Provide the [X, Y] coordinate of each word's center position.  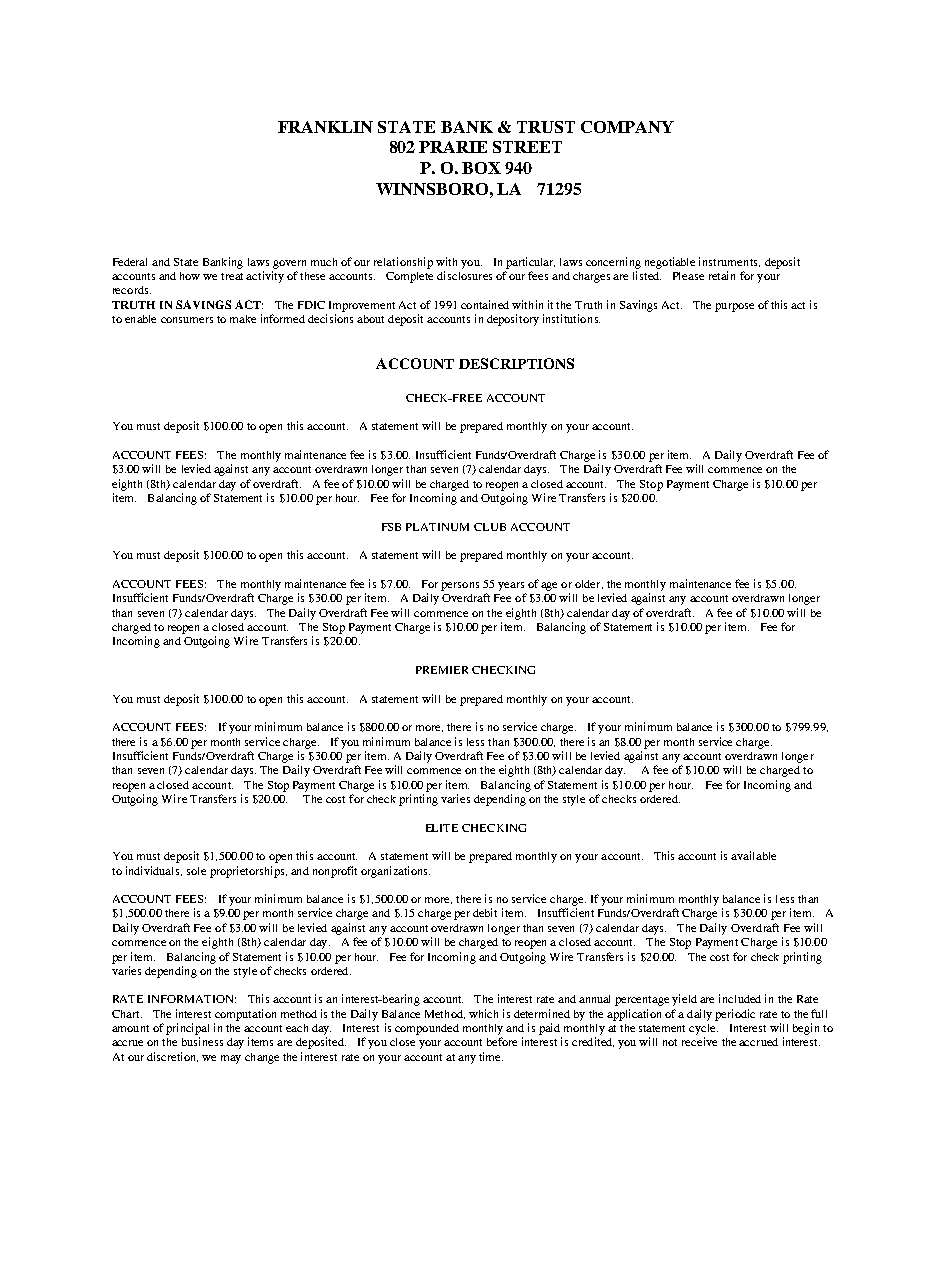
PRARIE [453, 147]
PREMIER [442, 670]
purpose [734, 307]
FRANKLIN [325, 127]
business [202, 1041]
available [753, 855]
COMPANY [627, 127]
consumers [187, 320]
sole [196, 871]
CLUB [490, 527]
